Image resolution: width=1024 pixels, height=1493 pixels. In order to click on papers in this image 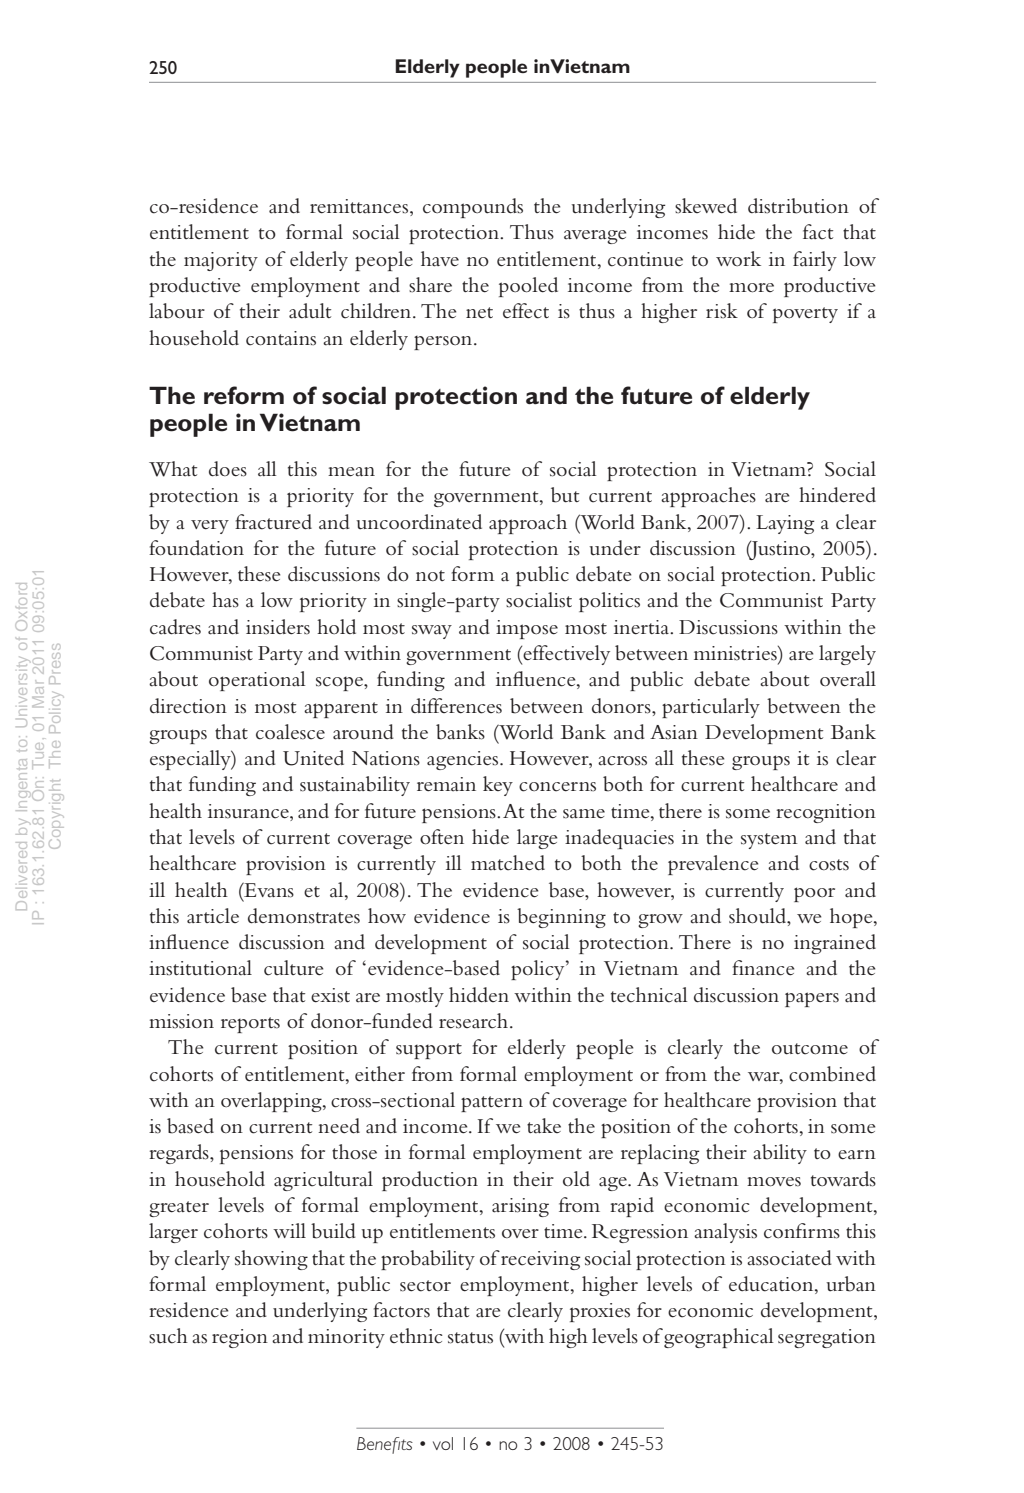, I will do `click(812, 999)`.
